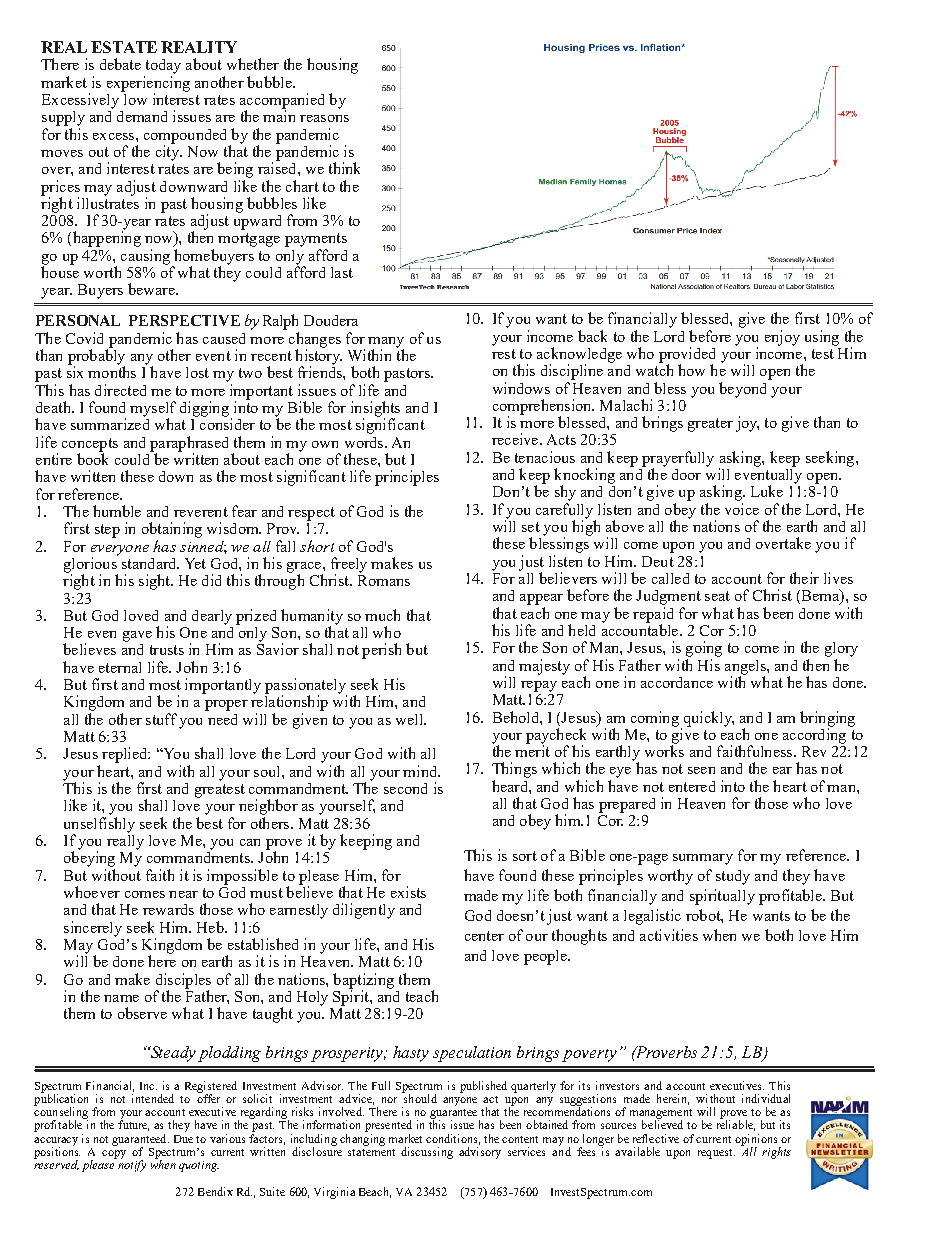 The image size is (952, 1233). Describe the element at coordinates (733, 877) in the document. I see `study` at that location.
